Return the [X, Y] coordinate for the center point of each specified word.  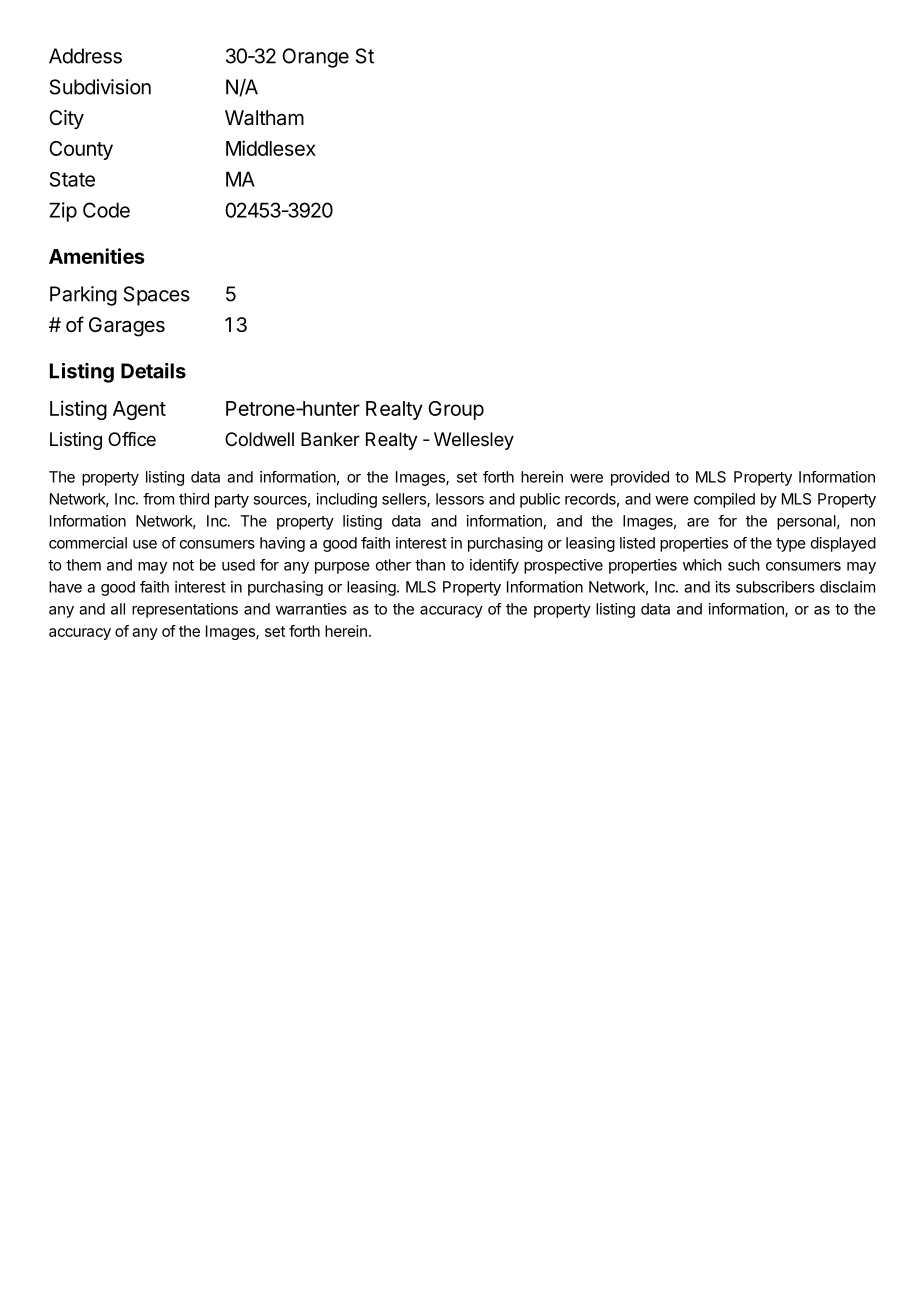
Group [456, 410]
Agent [139, 410]
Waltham [264, 118]
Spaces [157, 296]
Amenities [97, 256]
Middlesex [271, 148]
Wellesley [474, 441]
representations [185, 610]
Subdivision [100, 87]
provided [640, 478]
